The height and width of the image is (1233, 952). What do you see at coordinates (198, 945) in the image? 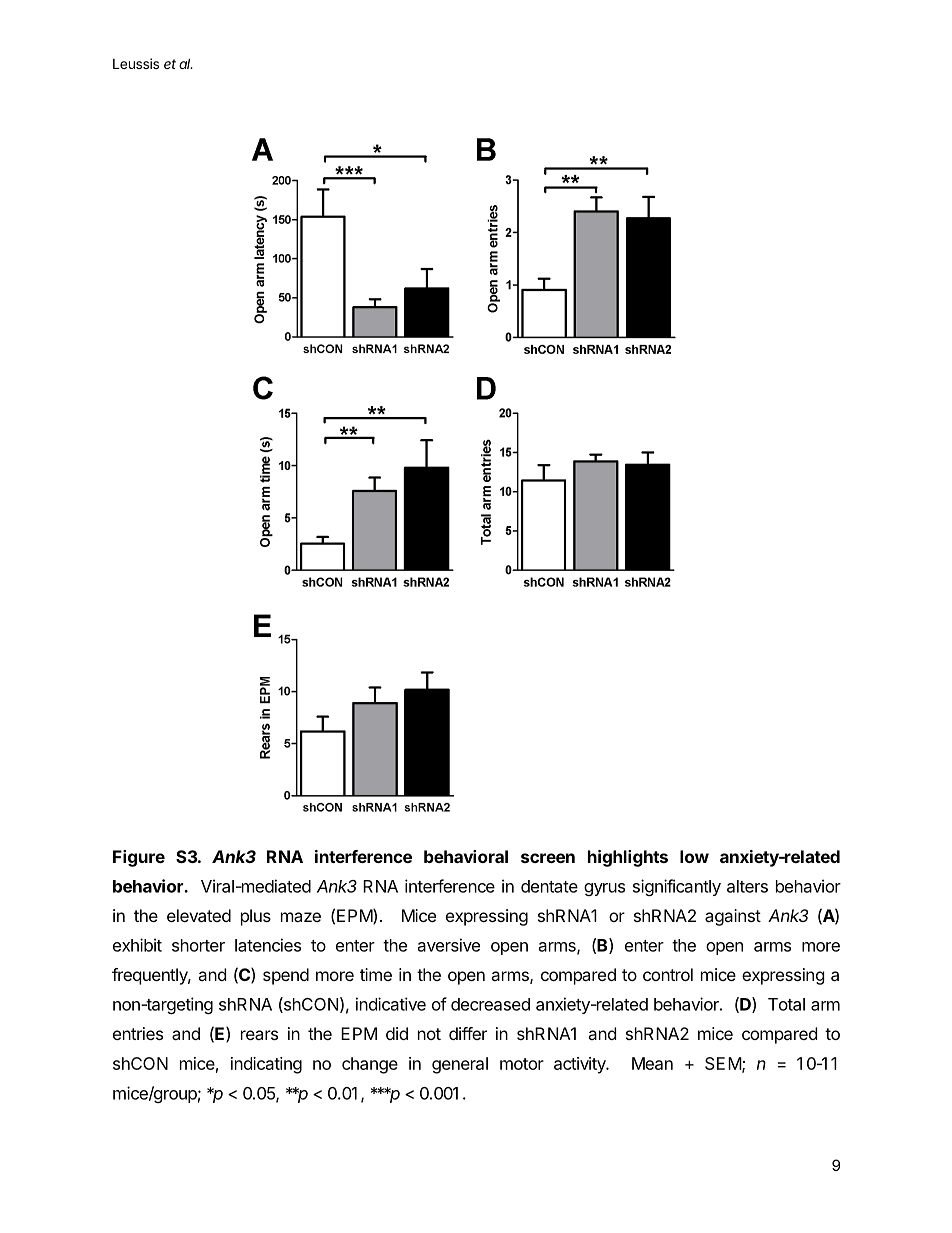
I see `shorter` at bounding box center [198, 945].
